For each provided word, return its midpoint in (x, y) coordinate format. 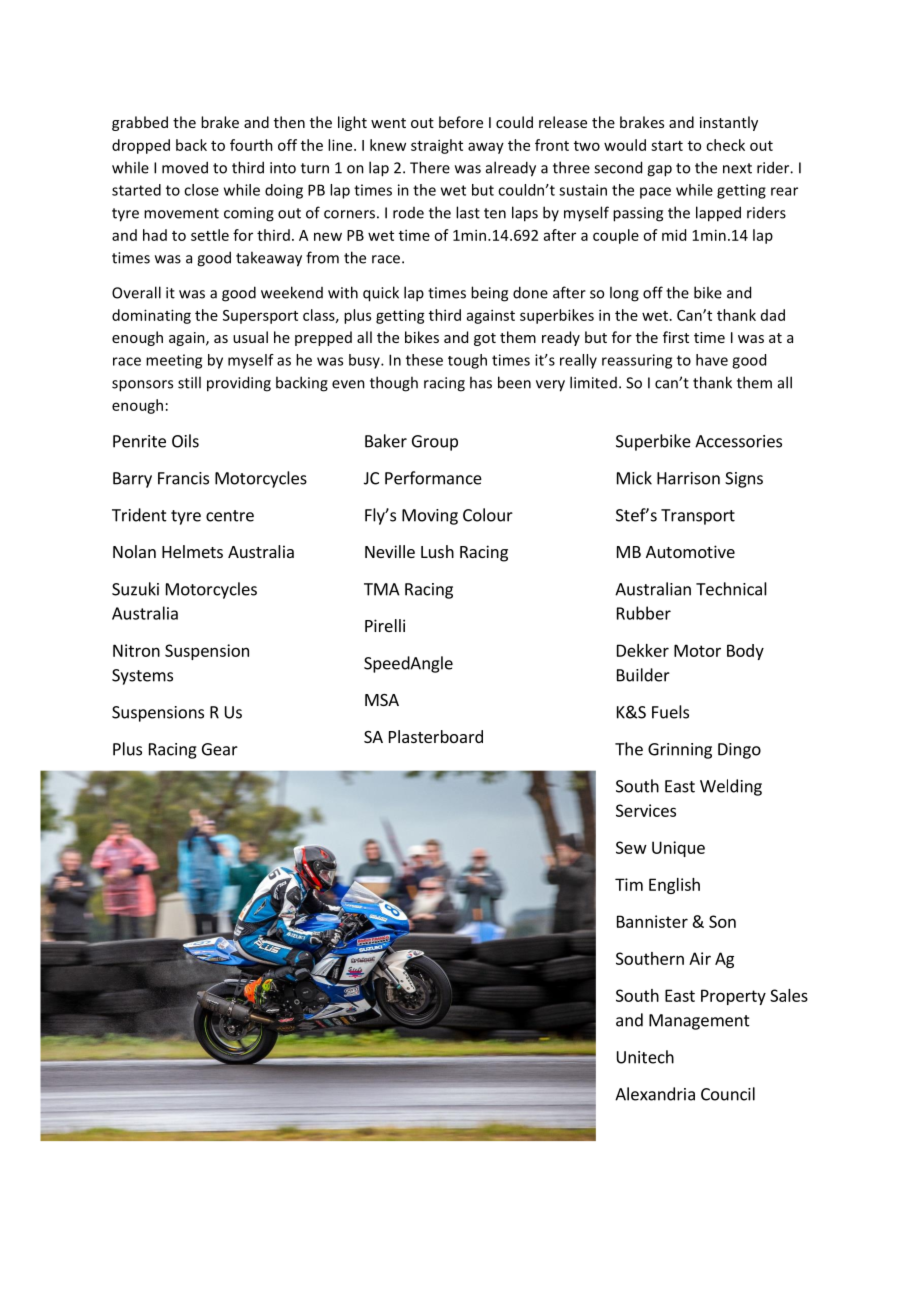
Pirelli (385, 625)
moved (185, 167)
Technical (731, 589)
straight (437, 146)
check (725, 145)
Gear (220, 749)
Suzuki (135, 589)
